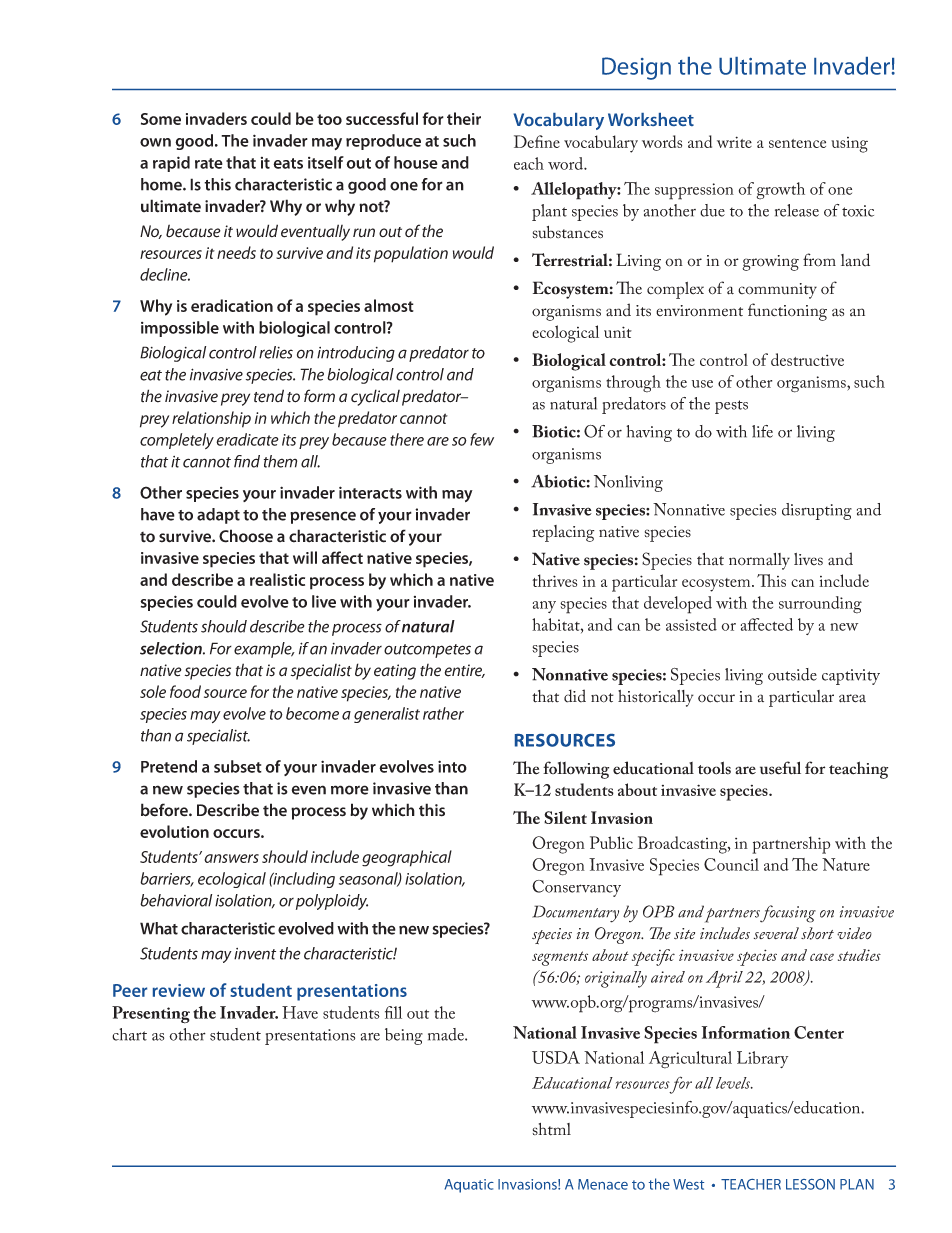  Describe the element at coordinates (797, 143) in the page. I see `sentence` at that location.
